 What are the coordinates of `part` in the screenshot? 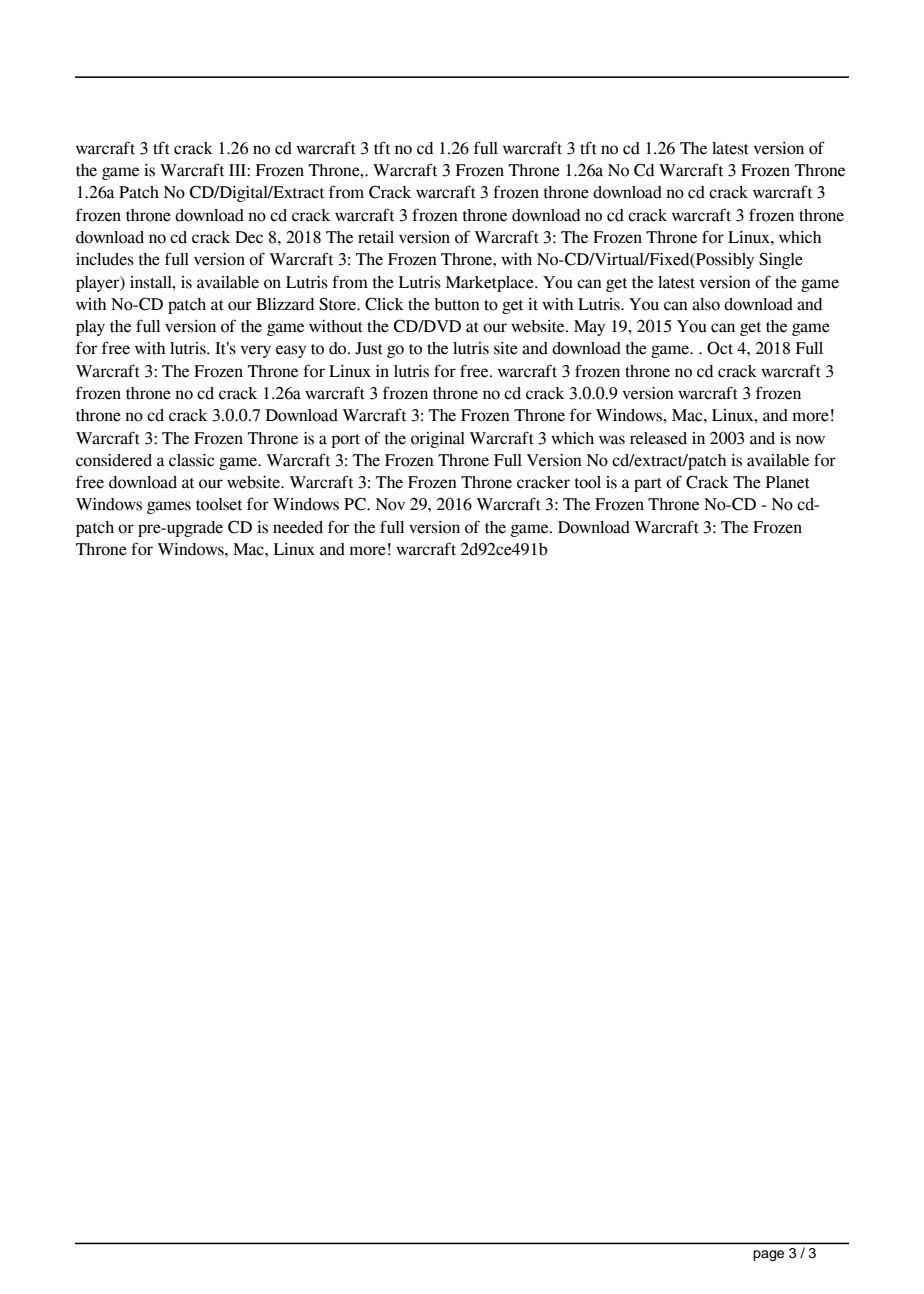 It's located at (648, 485).
